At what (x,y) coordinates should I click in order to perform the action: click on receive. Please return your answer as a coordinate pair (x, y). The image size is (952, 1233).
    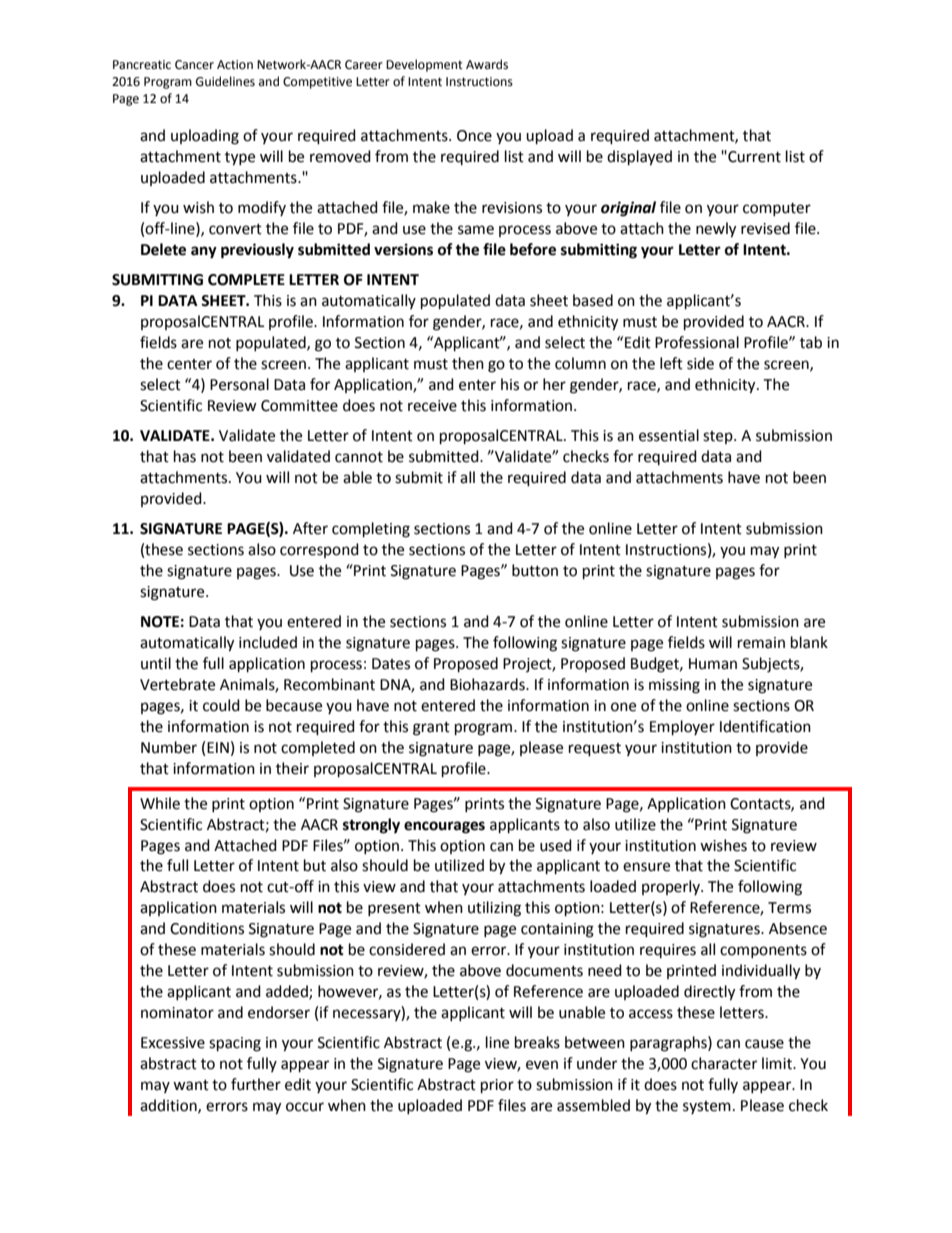
    Looking at the image, I should click on (432, 406).
